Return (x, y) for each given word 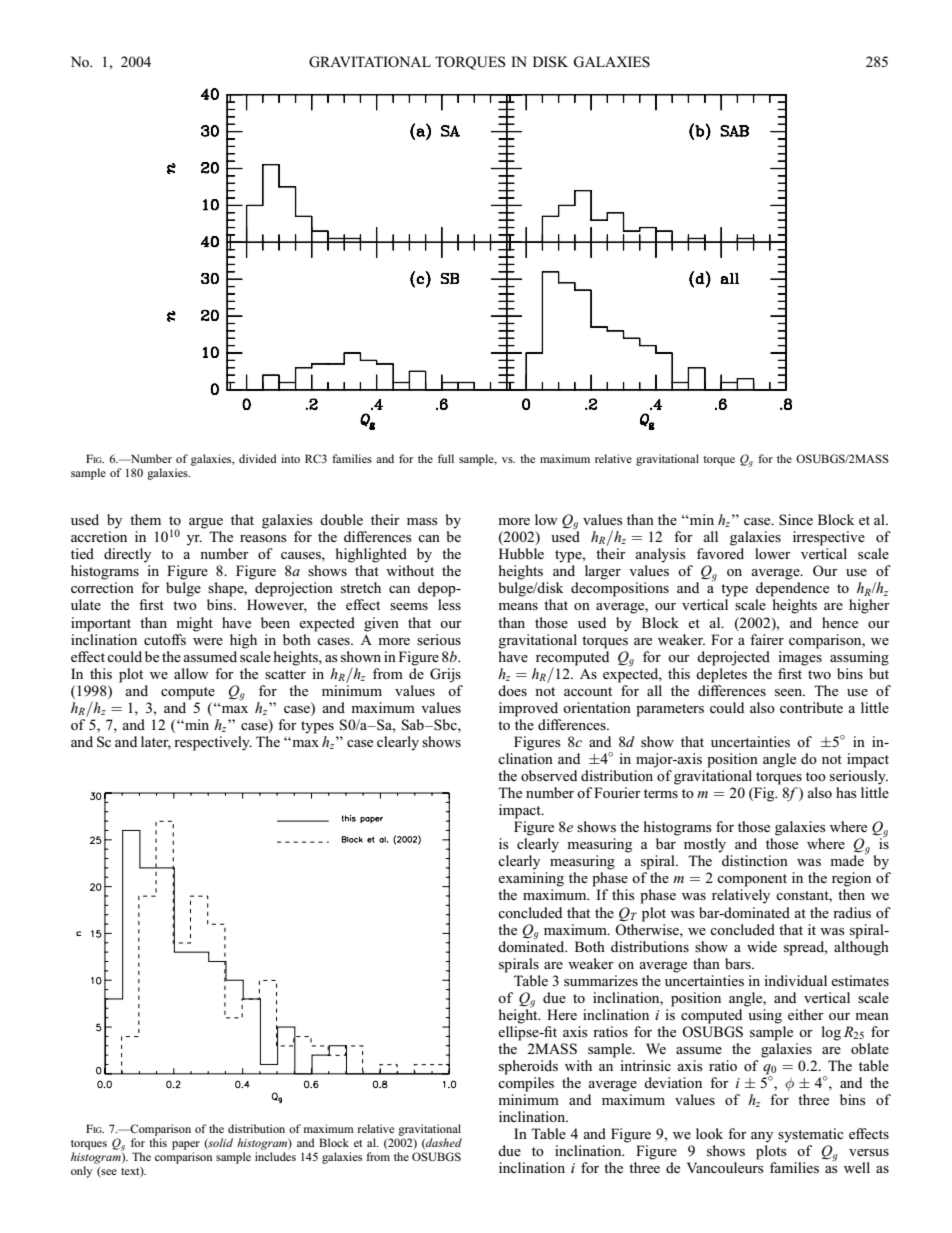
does (512, 690)
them (145, 519)
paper (186, 1145)
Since (796, 520)
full (446, 458)
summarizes (601, 980)
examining (531, 879)
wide (762, 946)
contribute (811, 707)
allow (191, 673)
